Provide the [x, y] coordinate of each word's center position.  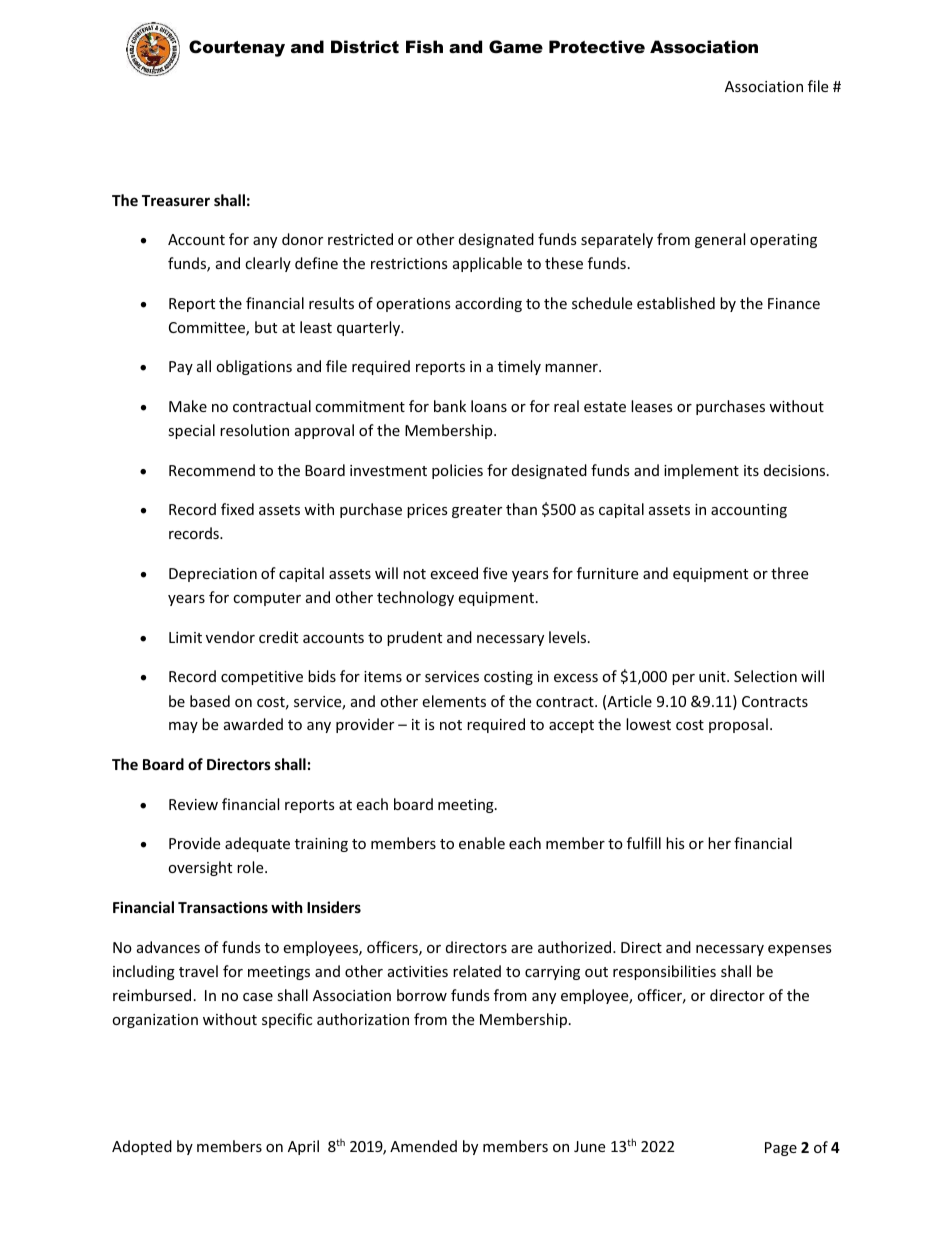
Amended [423, 1146]
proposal [738, 725]
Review [193, 804]
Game [516, 46]
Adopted [142, 1147]
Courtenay [237, 48]
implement [701, 471]
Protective [597, 46]
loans [489, 406]
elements [454, 701]
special [191, 431]
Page [781, 1149]
